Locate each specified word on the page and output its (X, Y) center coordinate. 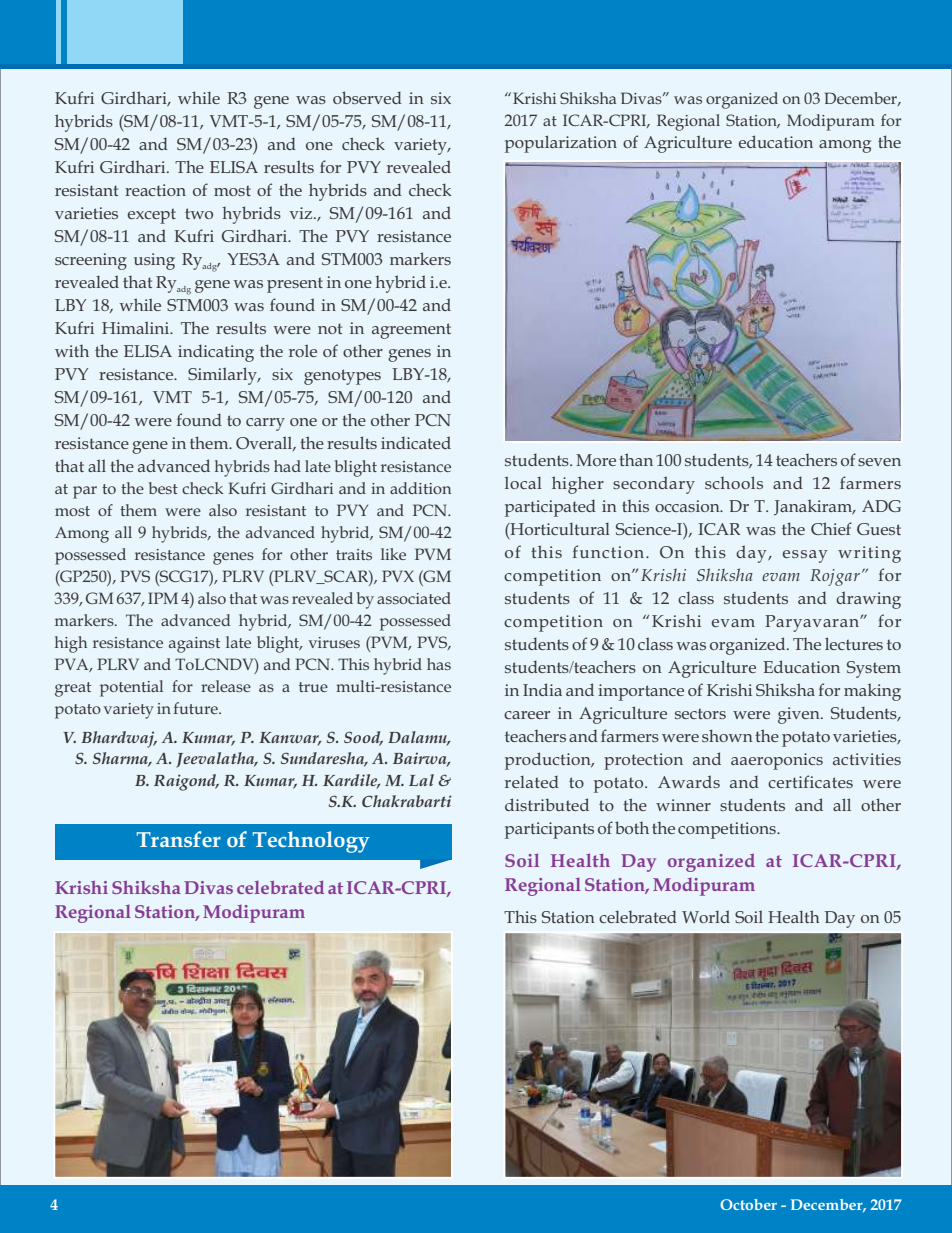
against (194, 645)
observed (367, 97)
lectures (854, 643)
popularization (561, 144)
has (439, 664)
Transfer (179, 839)
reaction (155, 190)
